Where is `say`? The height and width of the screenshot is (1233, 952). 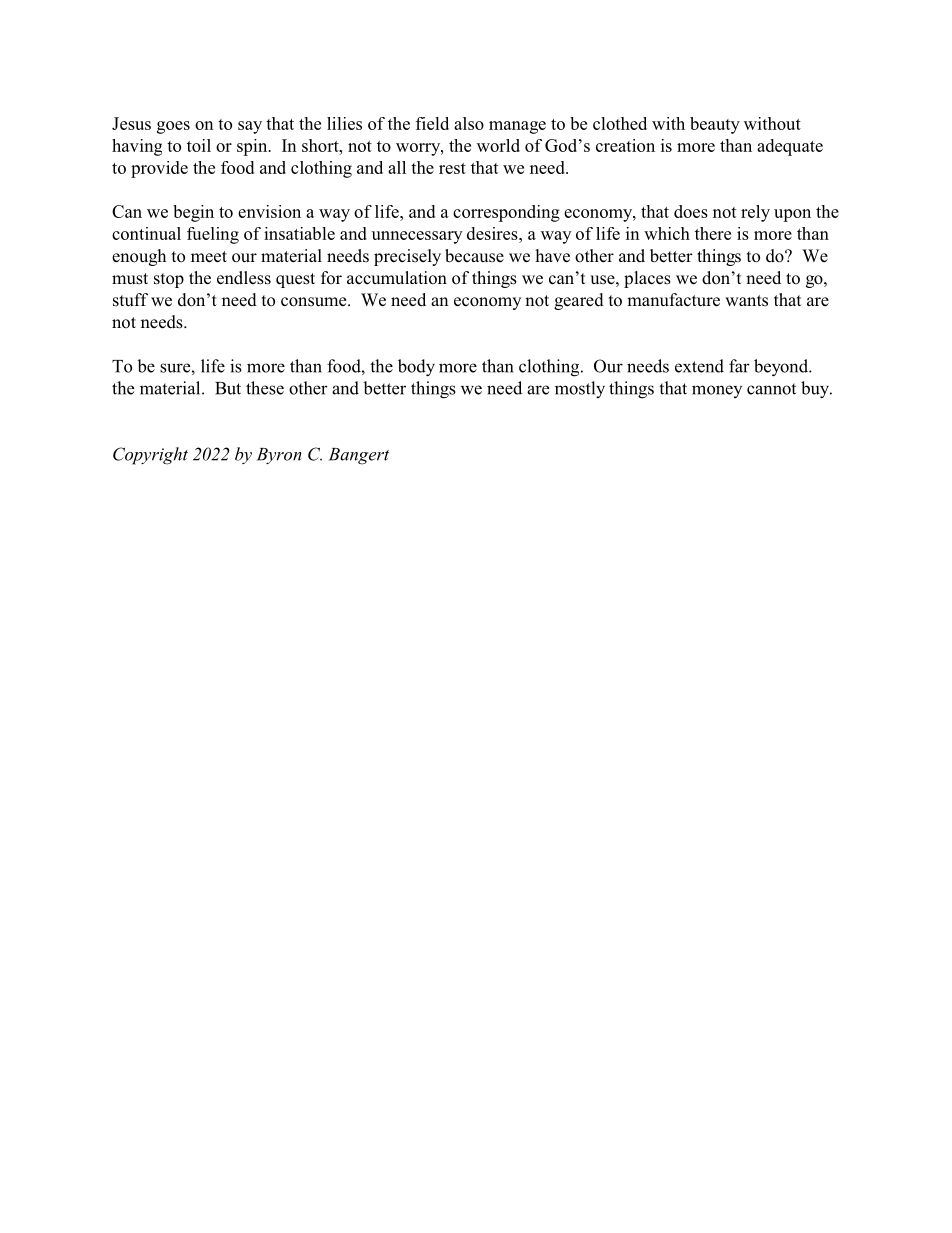
say is located at coordinates (250, 127).
